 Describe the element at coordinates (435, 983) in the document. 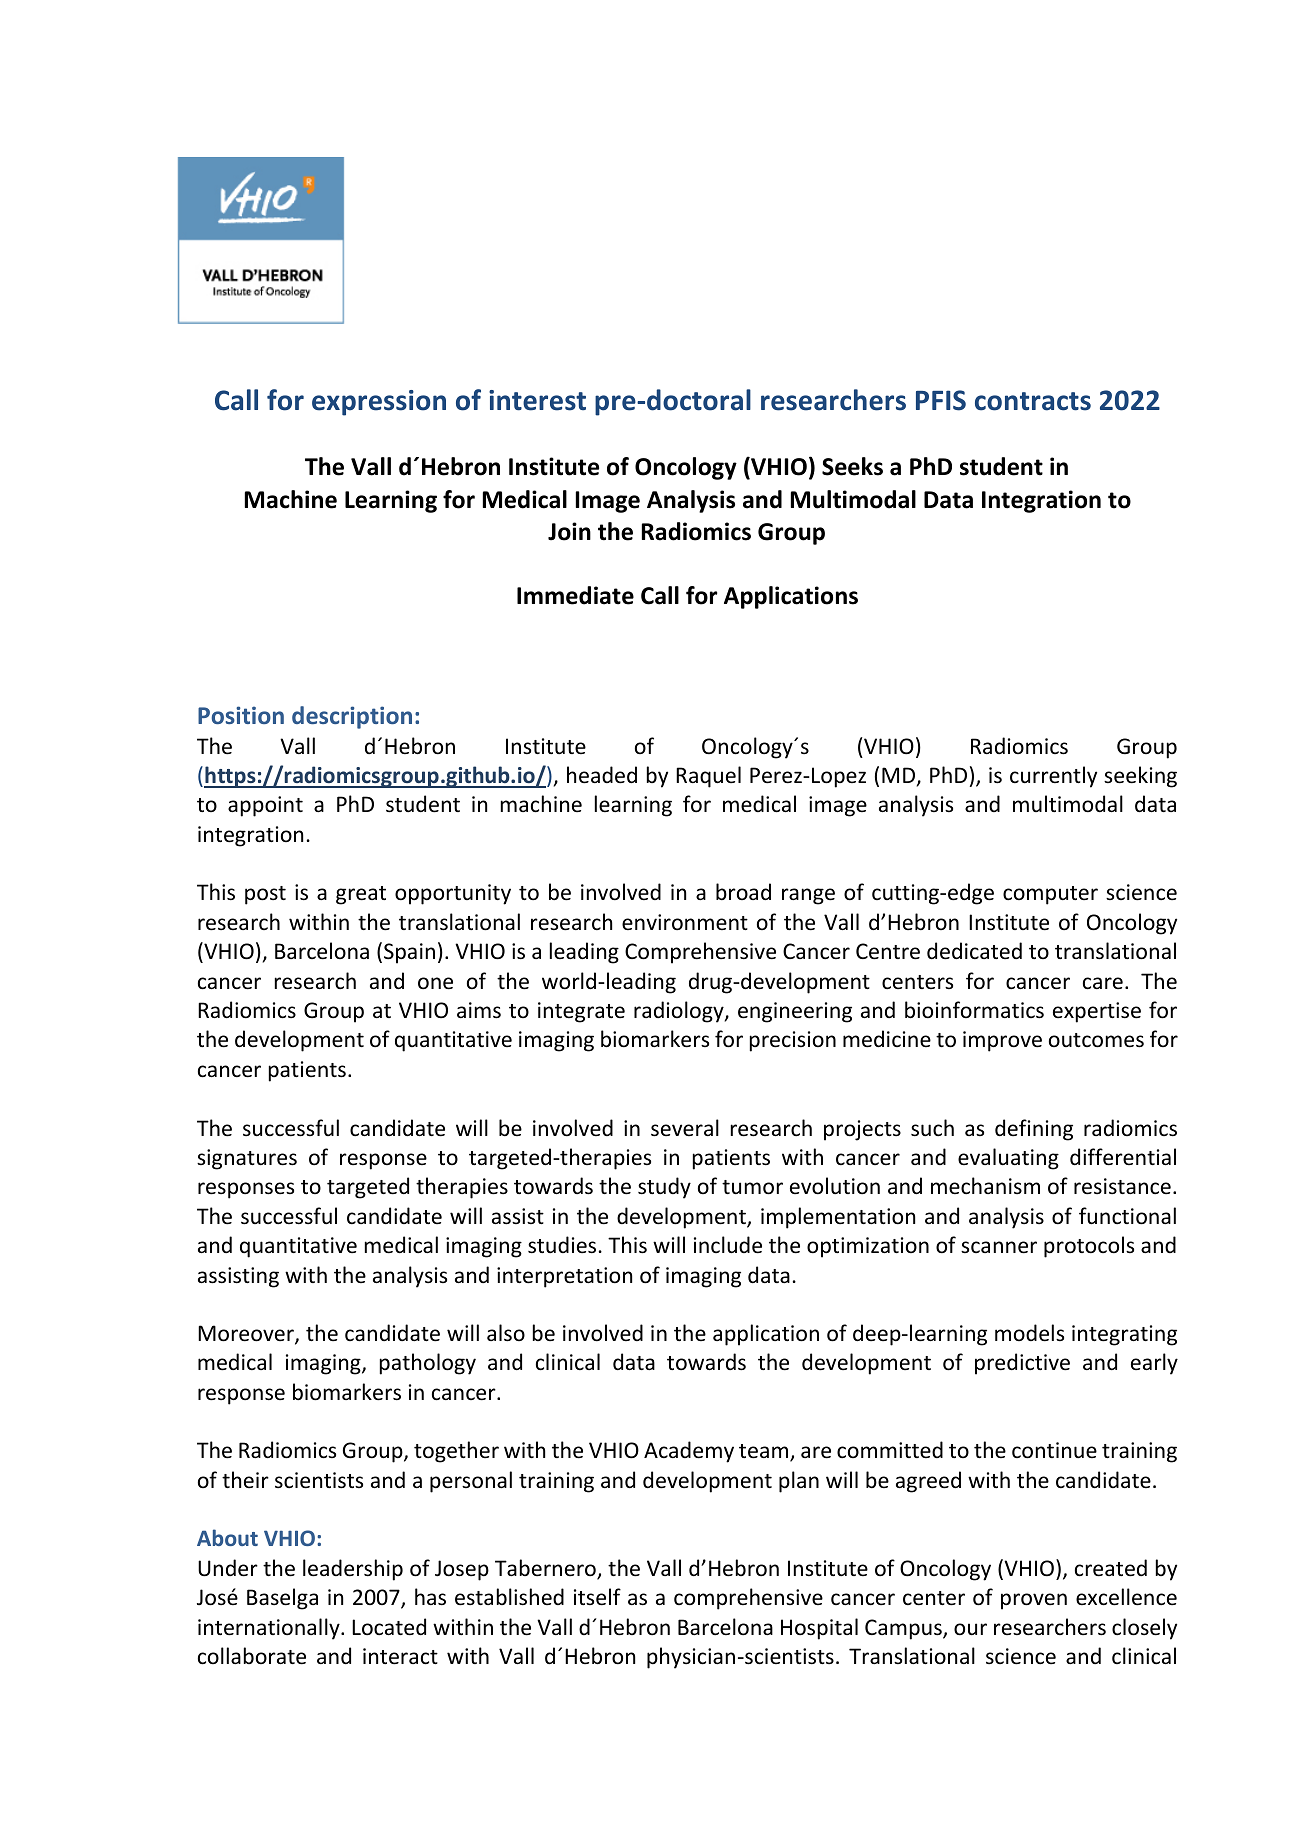

I see `one` at that location.
